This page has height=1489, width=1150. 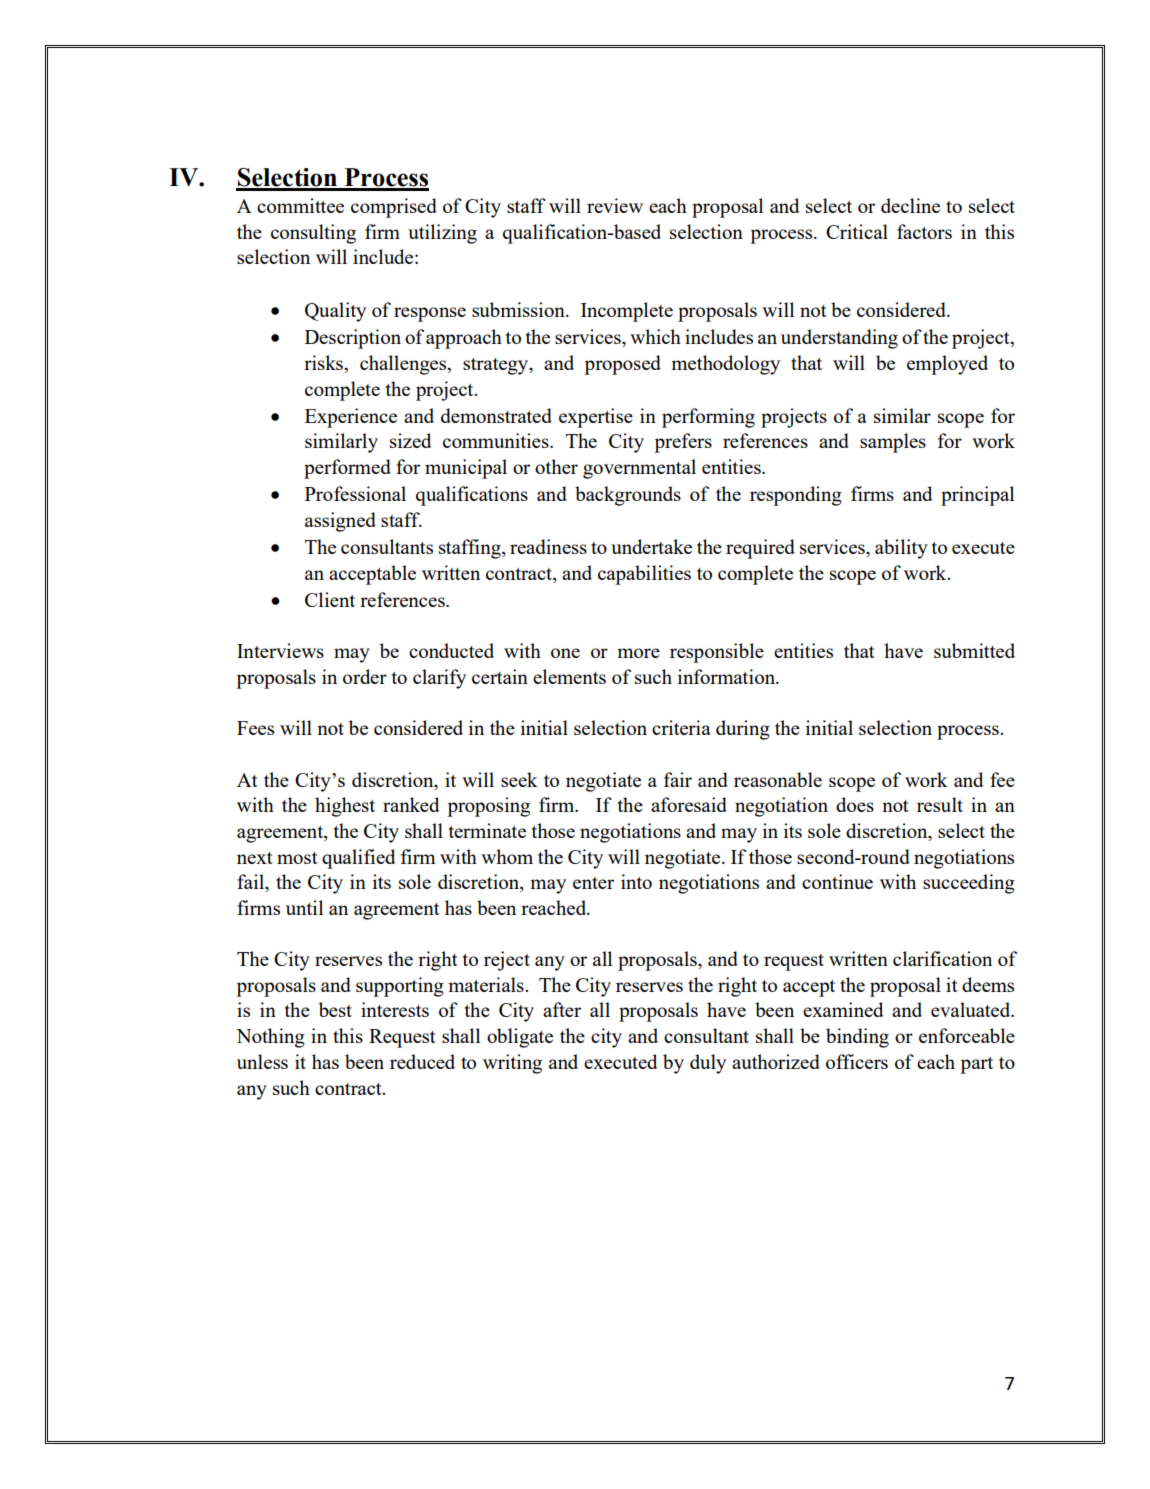 I want to click on governmental, so click(x=639, y=469).
